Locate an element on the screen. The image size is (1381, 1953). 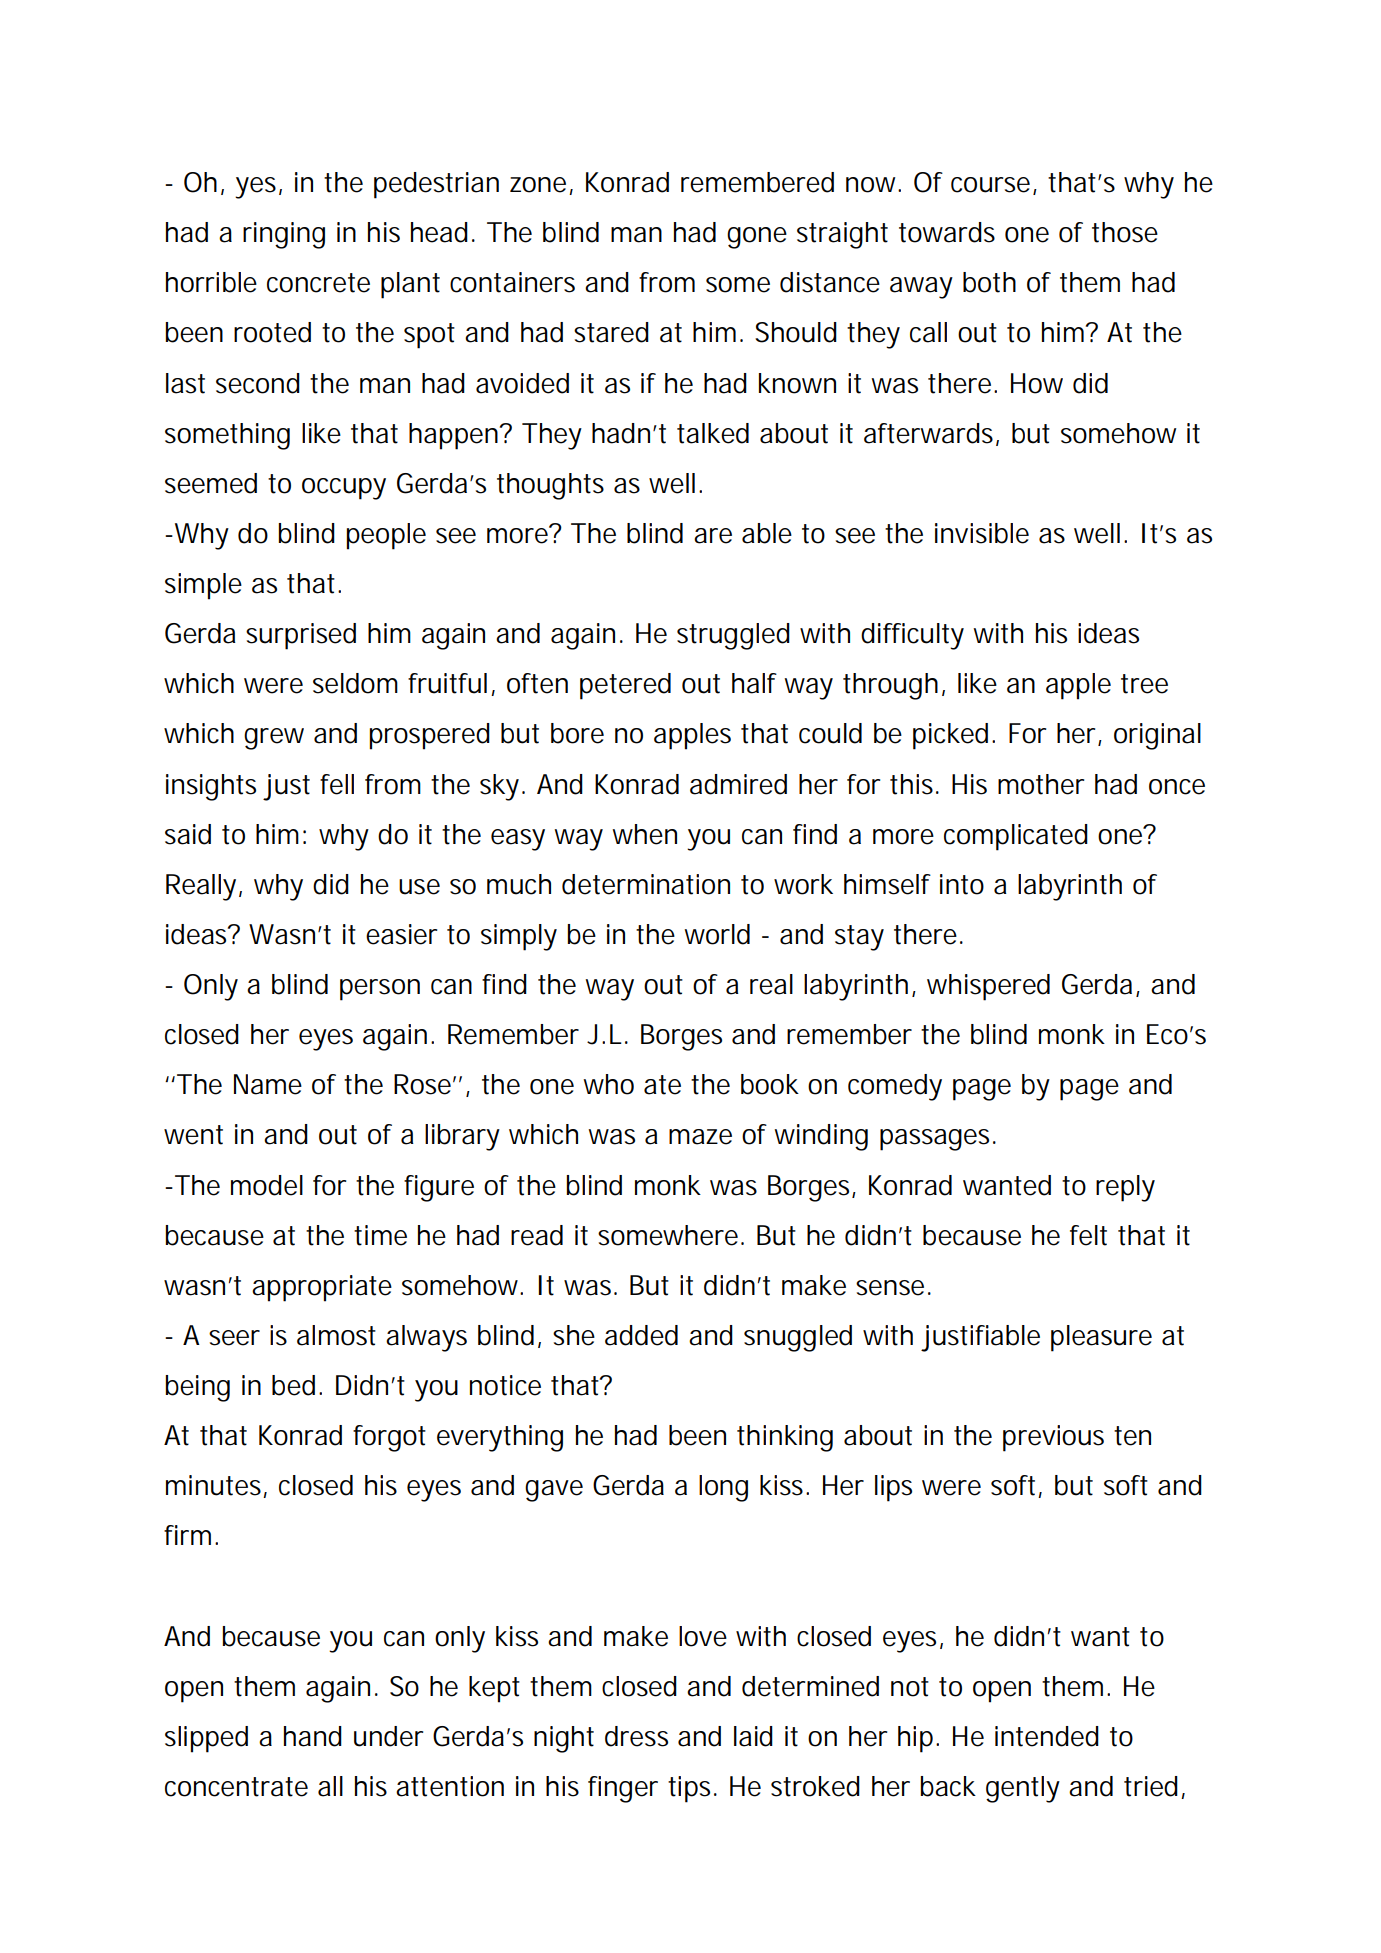
hand is located at coordinates (313, 1736).
